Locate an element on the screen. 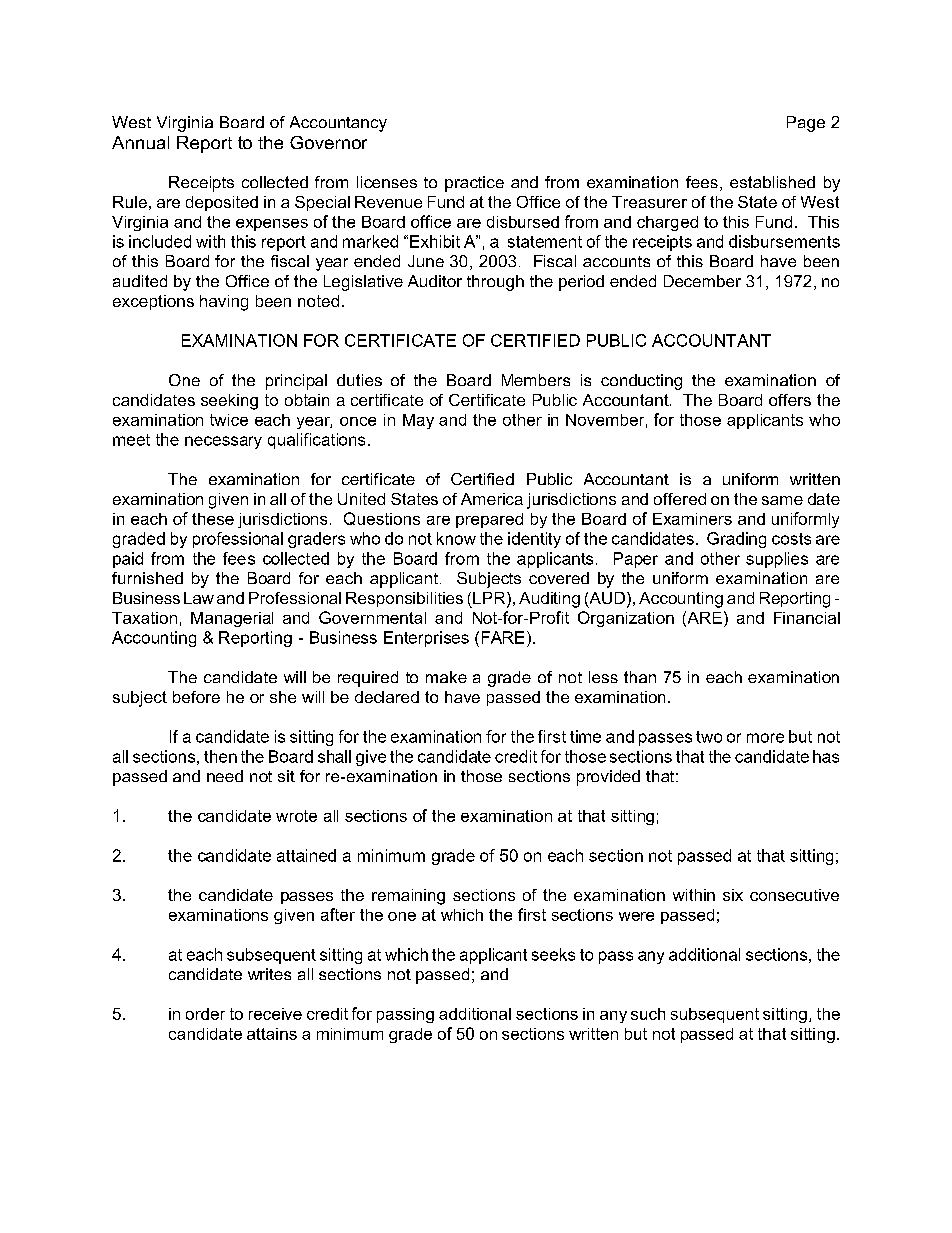 The width and height of the screenshot is (952, 1233). seeks is located at coordinates (553, 954).
